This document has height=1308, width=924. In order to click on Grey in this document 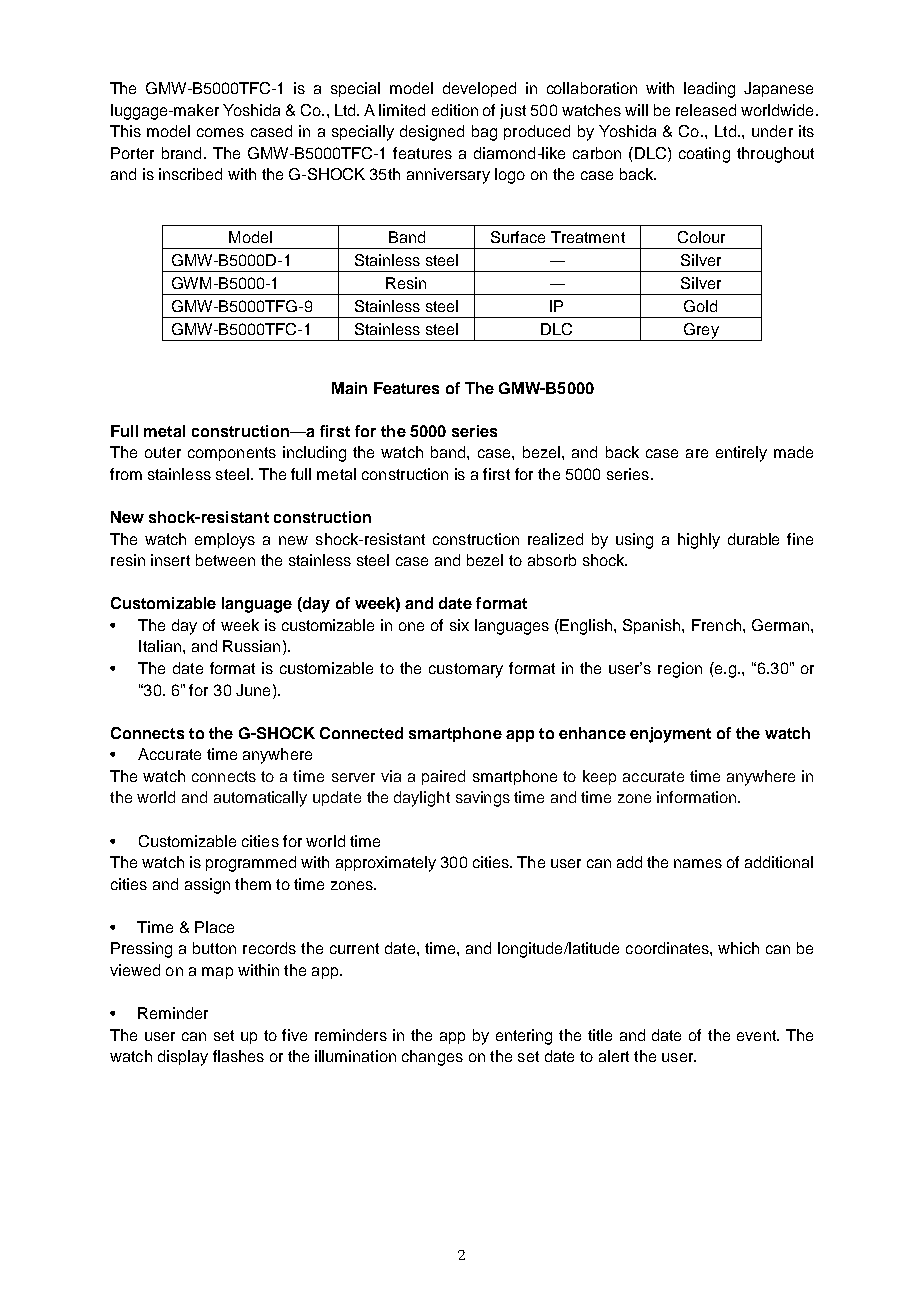, I will do `click(701, 332)`.
